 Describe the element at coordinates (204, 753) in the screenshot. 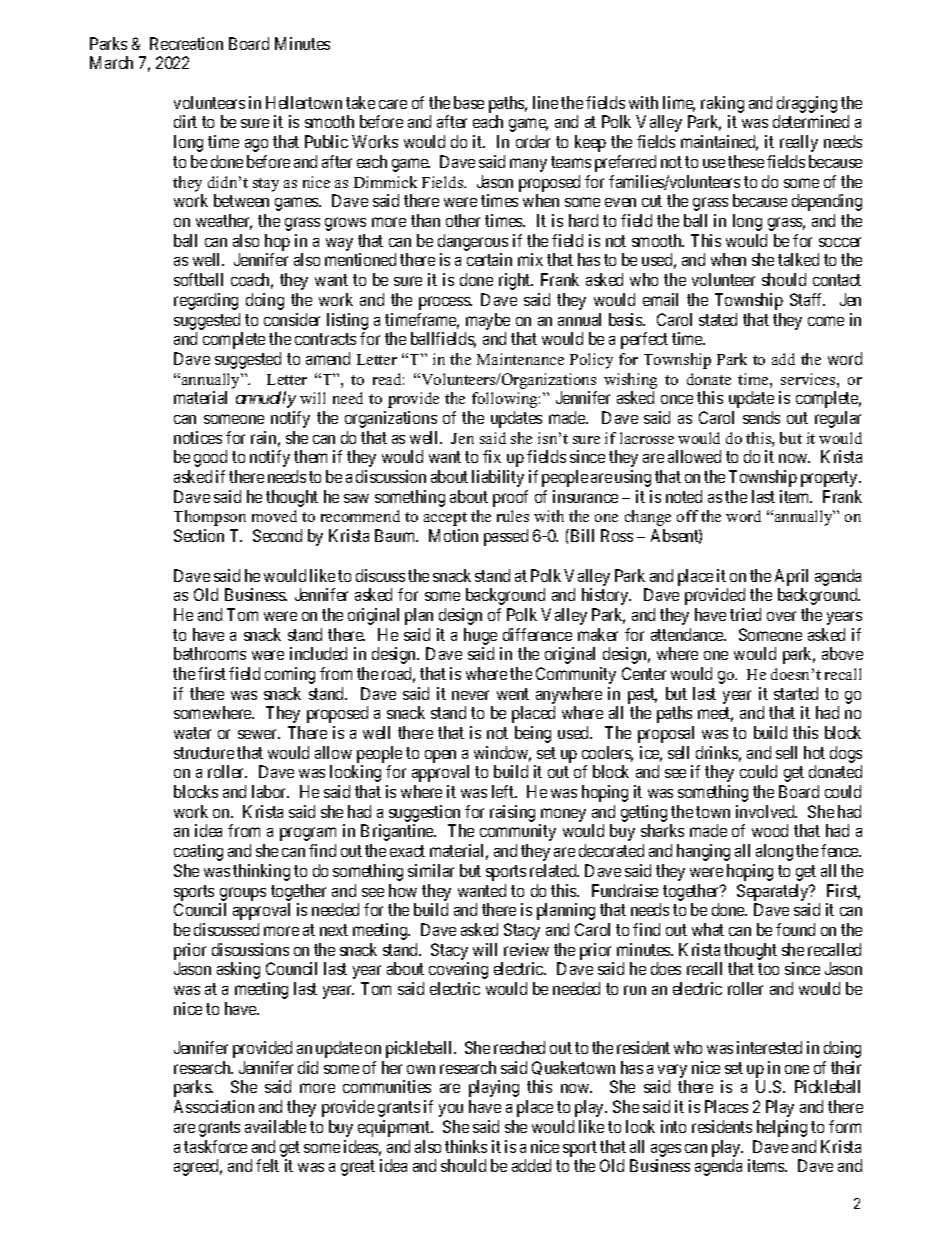

I see `structure` at that location.
